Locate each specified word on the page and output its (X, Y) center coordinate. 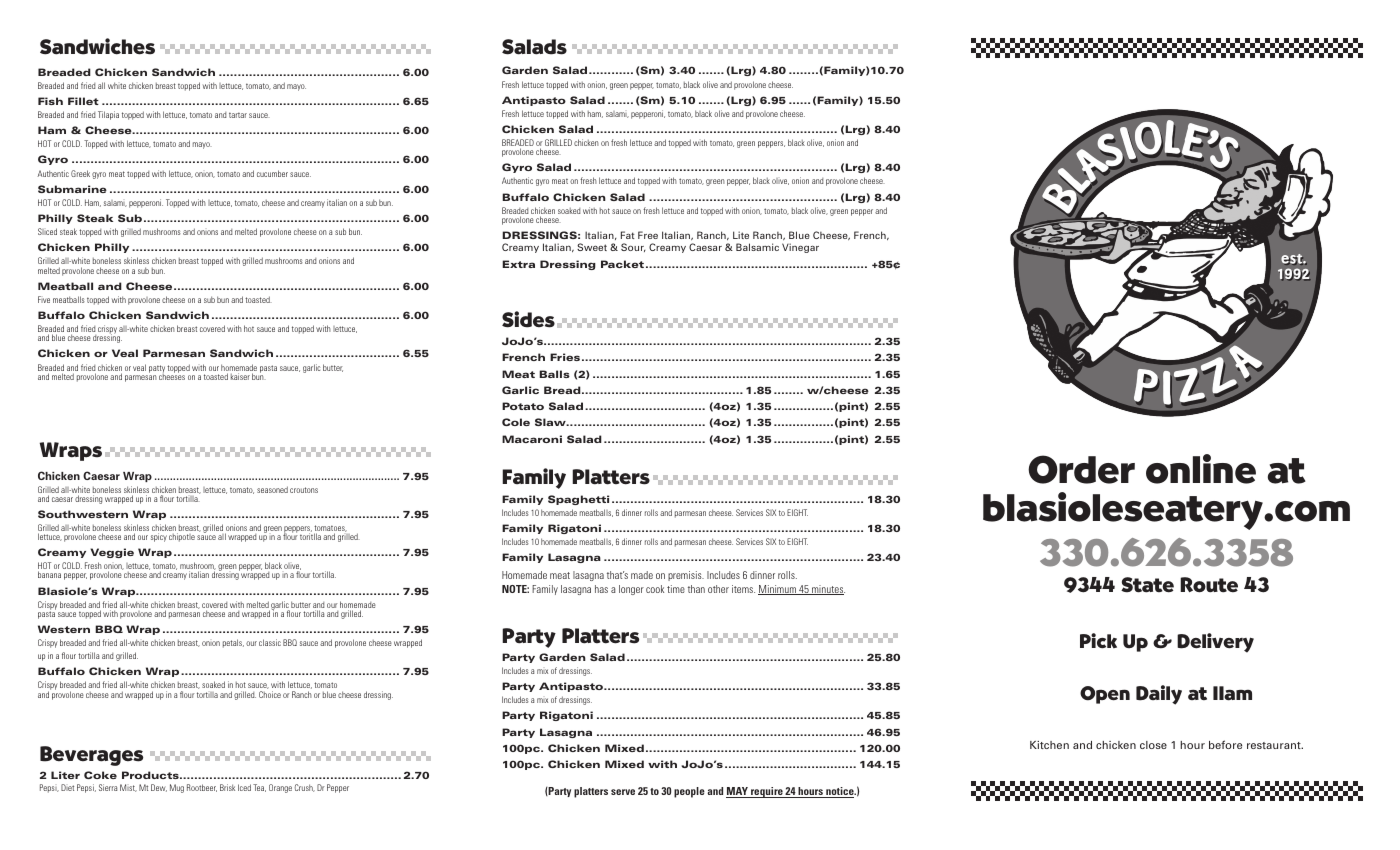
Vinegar (800, 248)
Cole (516, 422)
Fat (627, 235)
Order (1081, 469)
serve (623, 792)
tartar (238, 115)
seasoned (272, 489)
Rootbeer (202, 788)
